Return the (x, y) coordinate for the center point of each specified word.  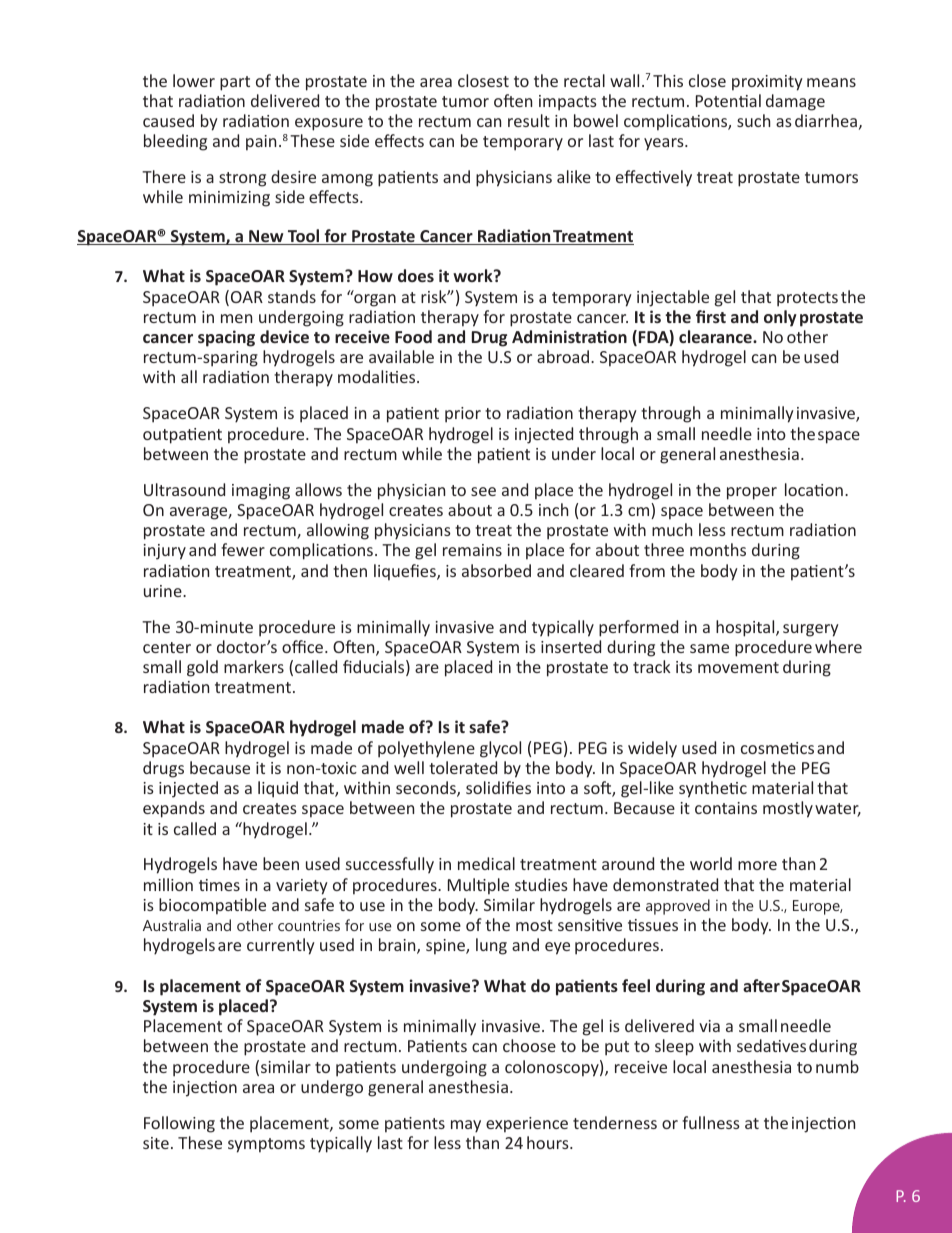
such (753, 120)
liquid (278, 789)
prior (463, 415)
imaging (261, 492)
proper (752, 493)
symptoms (266, 1145)
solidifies (498, 787)
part (235, 83)
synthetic (713, 789)
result (529, 120)
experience (527, 1125)
